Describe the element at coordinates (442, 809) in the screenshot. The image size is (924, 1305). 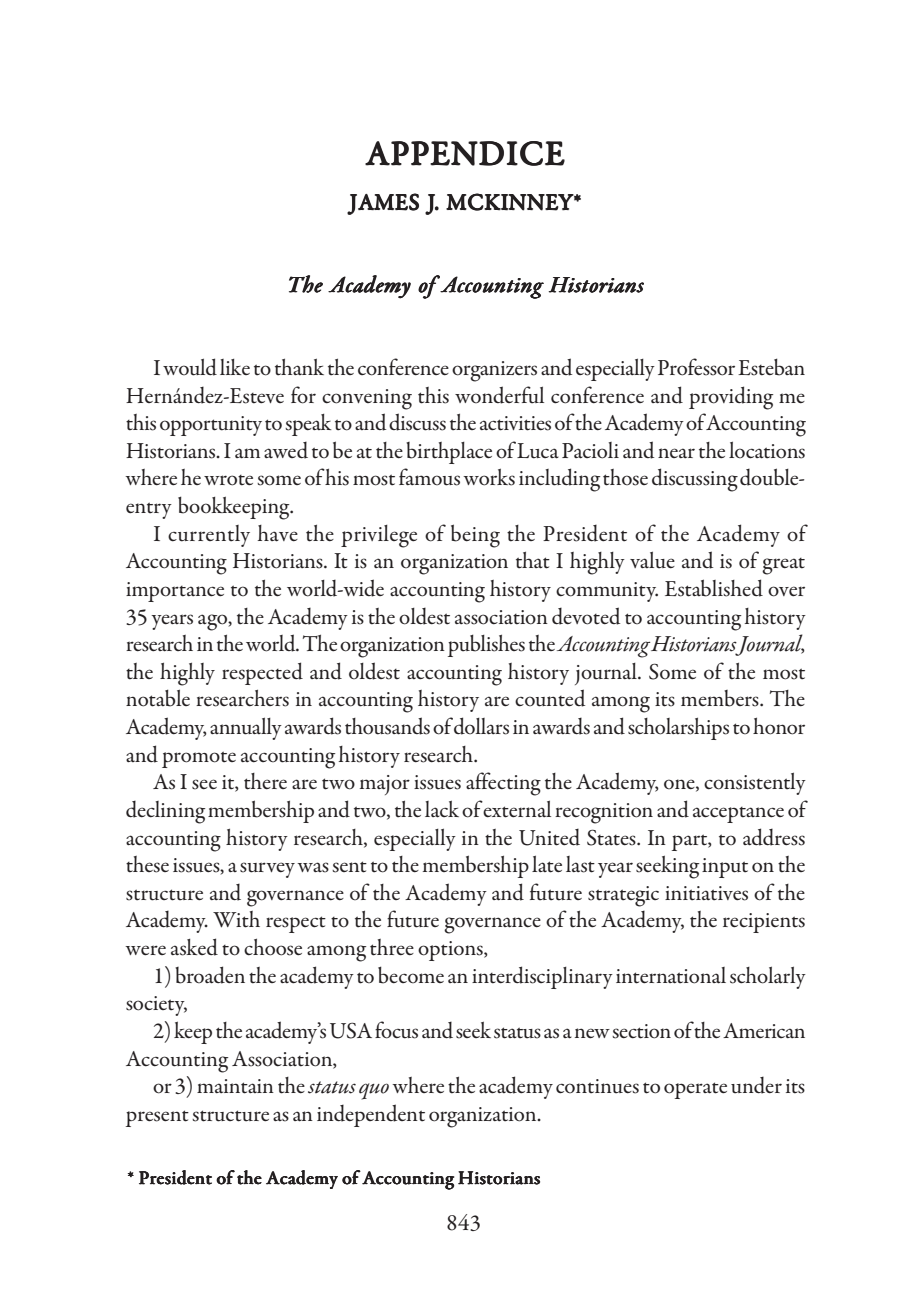
I see `lack` at that location.
